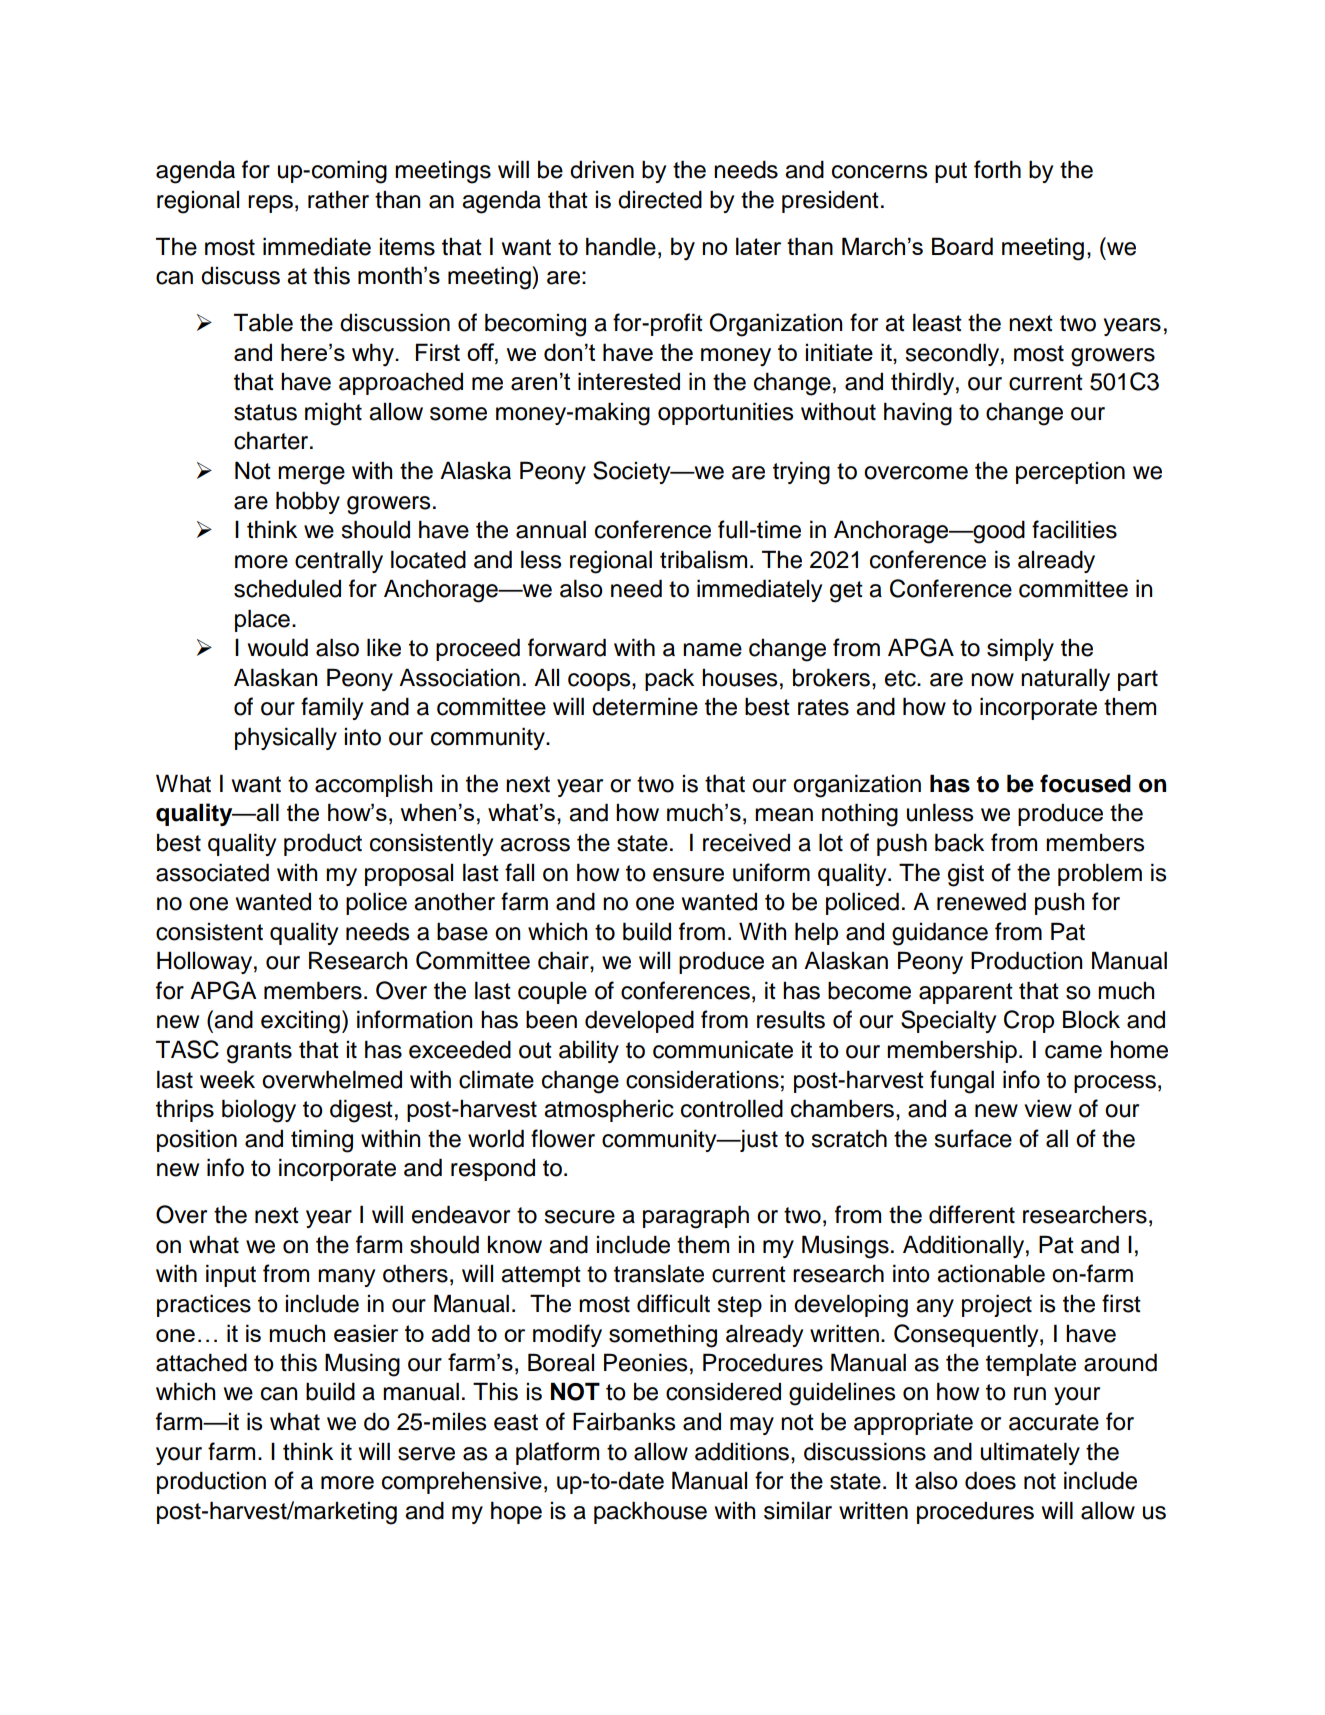 Image resolution: width=1325 pixels, height=1715 pixels. What do you see at coordinates (1030, 1453) in the document?
I see `ultimately` at bounding box center [1030, 1453].
